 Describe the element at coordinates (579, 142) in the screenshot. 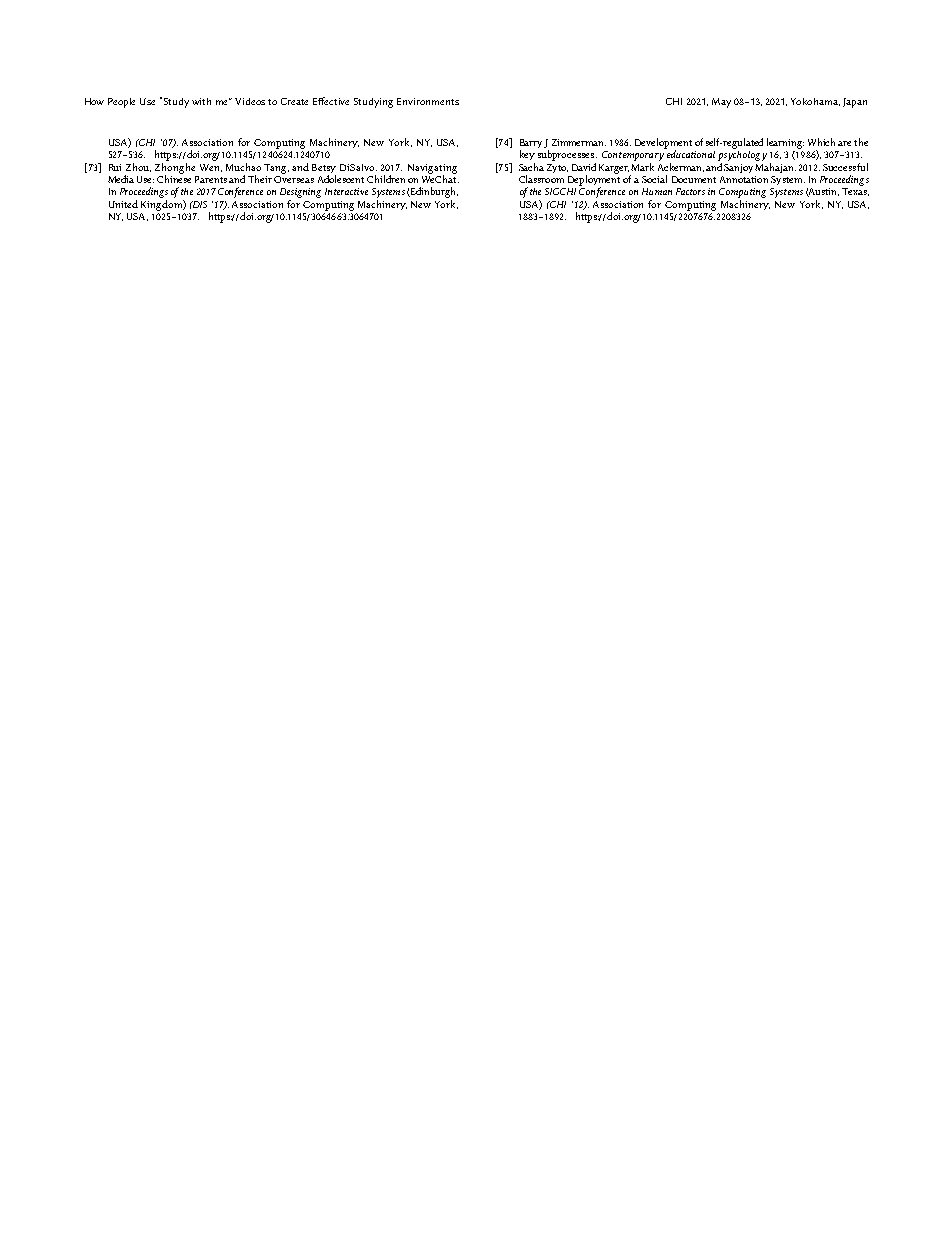

I see `Zimmerman` at that location.
